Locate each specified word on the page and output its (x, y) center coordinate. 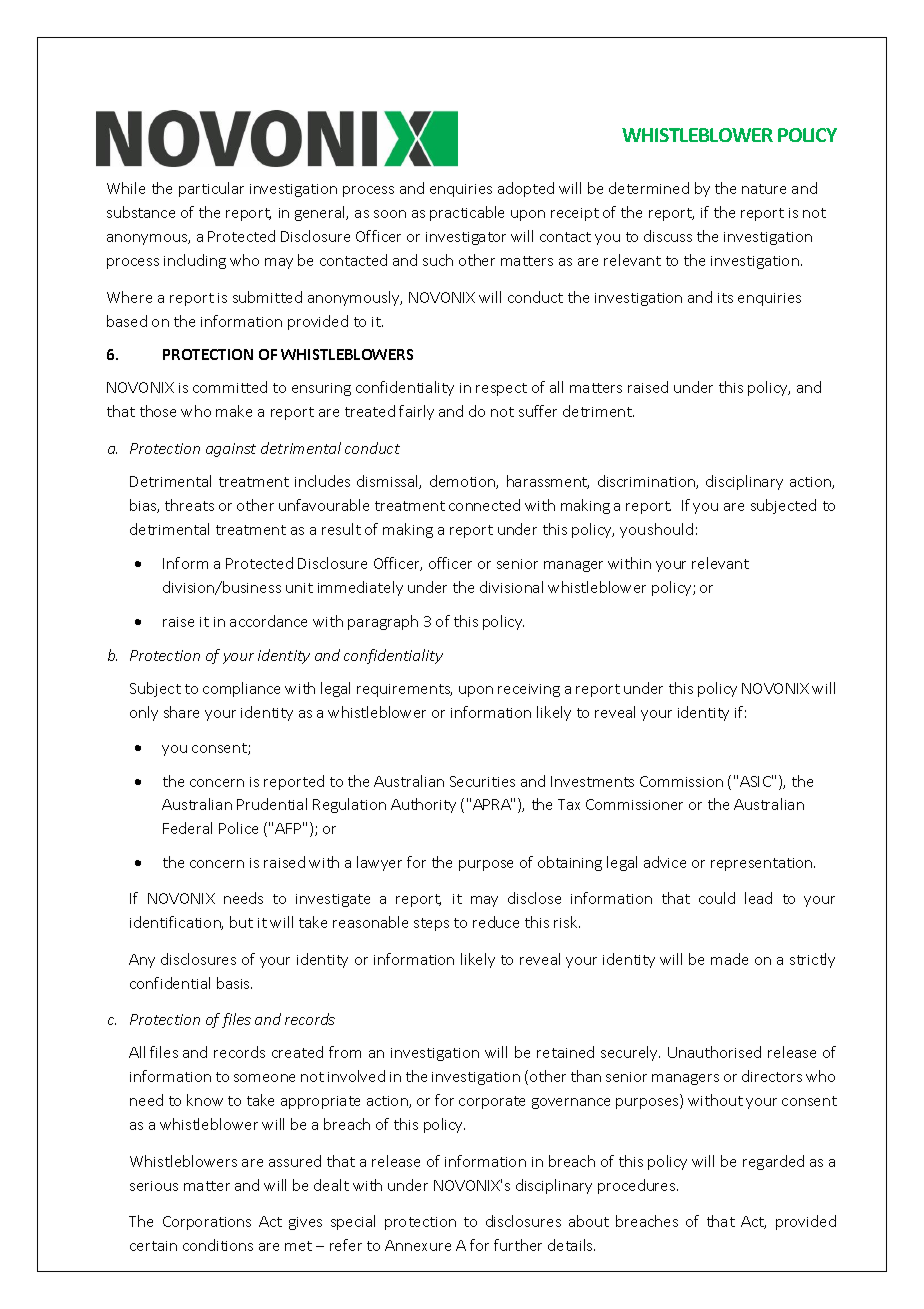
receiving (529, 690)
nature (764, 189)
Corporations (207, 1223)
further (518, 1245)
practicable (467, 213)
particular (211, 189)
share (181, 712)
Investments (592, 781)
